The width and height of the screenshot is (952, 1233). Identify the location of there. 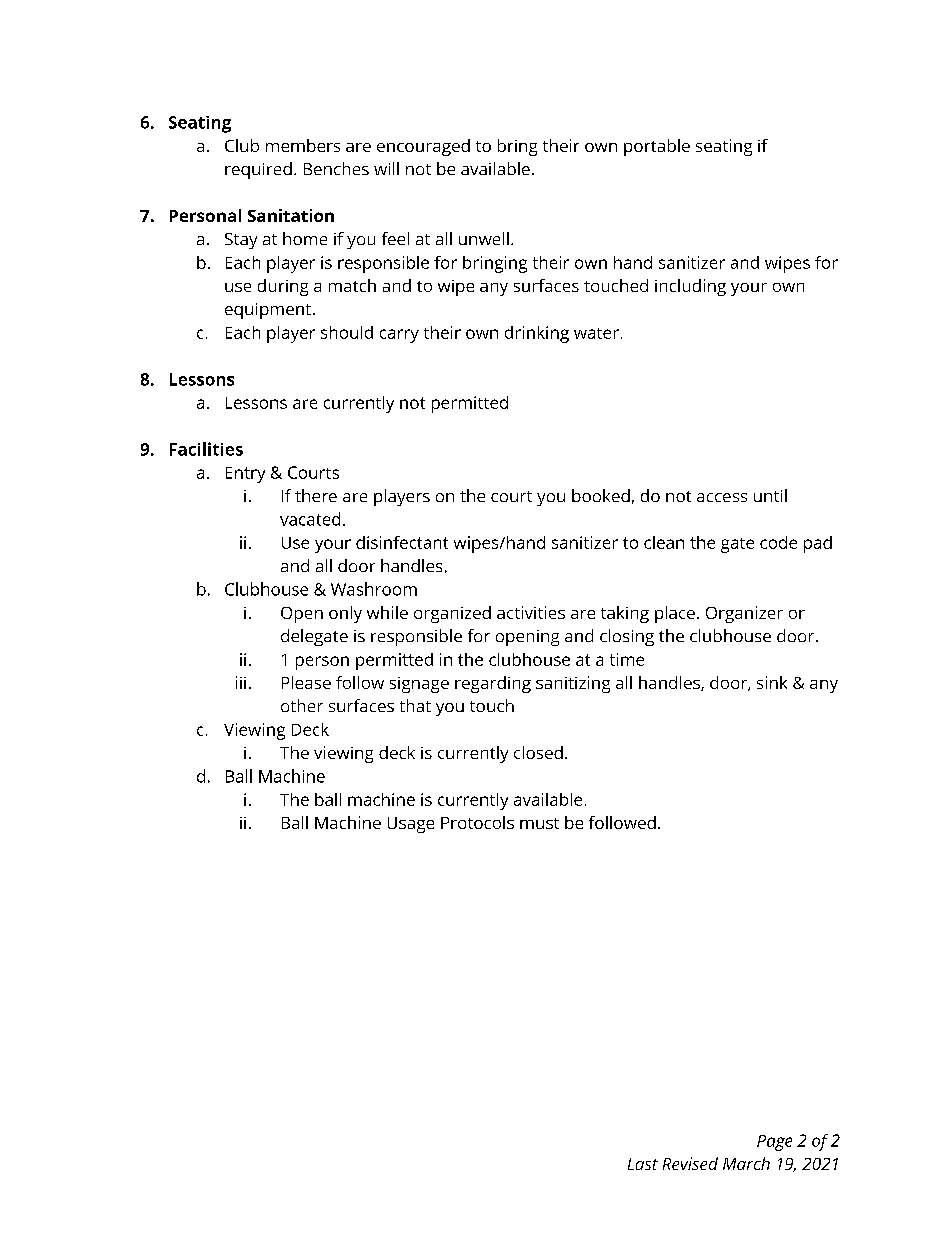
(316, 495).
